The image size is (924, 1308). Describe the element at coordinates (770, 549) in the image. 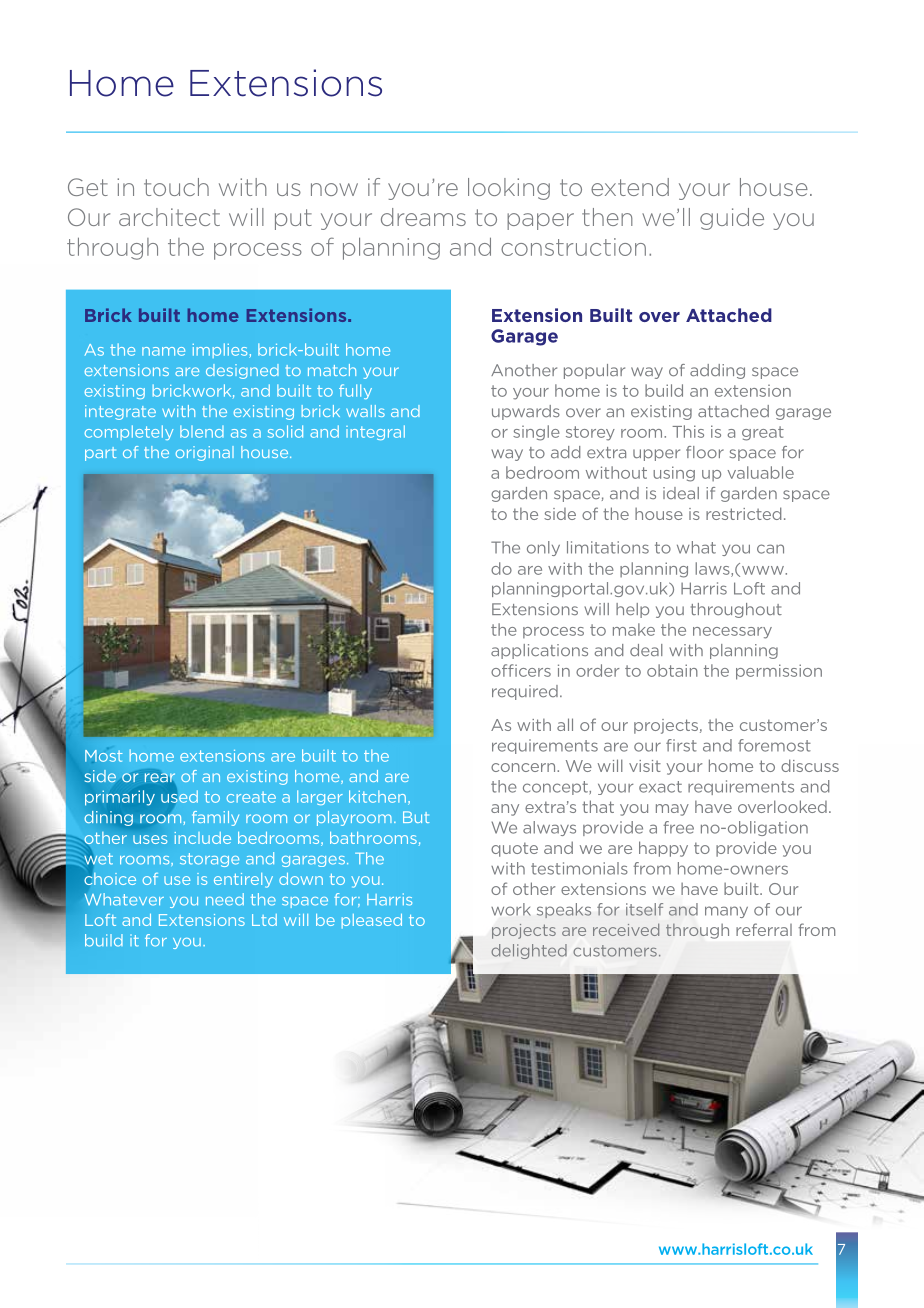

I see `can` at that location.
